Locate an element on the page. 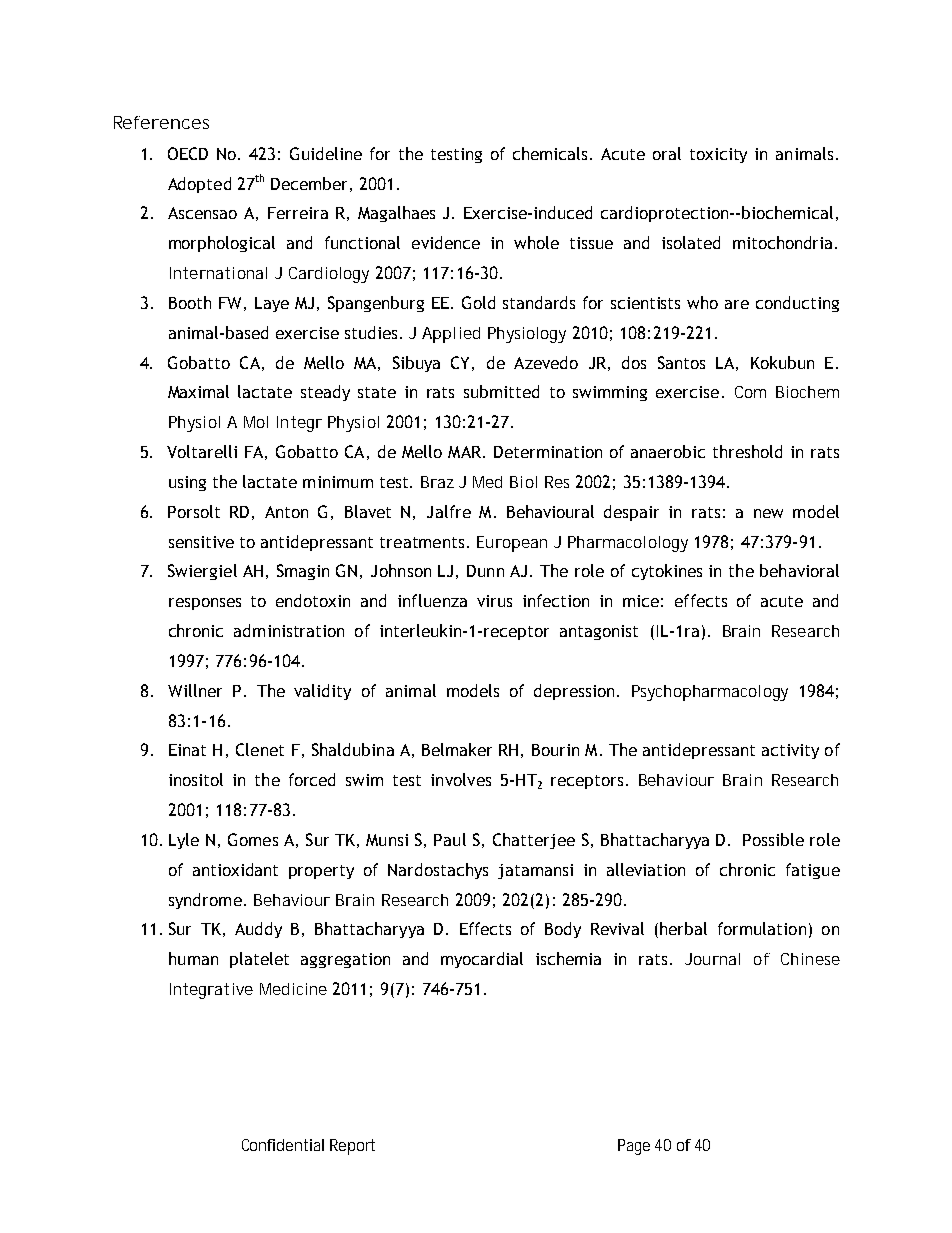 This page has height=1233, width=952. Confidential is located at coordinates (283, 1145).
